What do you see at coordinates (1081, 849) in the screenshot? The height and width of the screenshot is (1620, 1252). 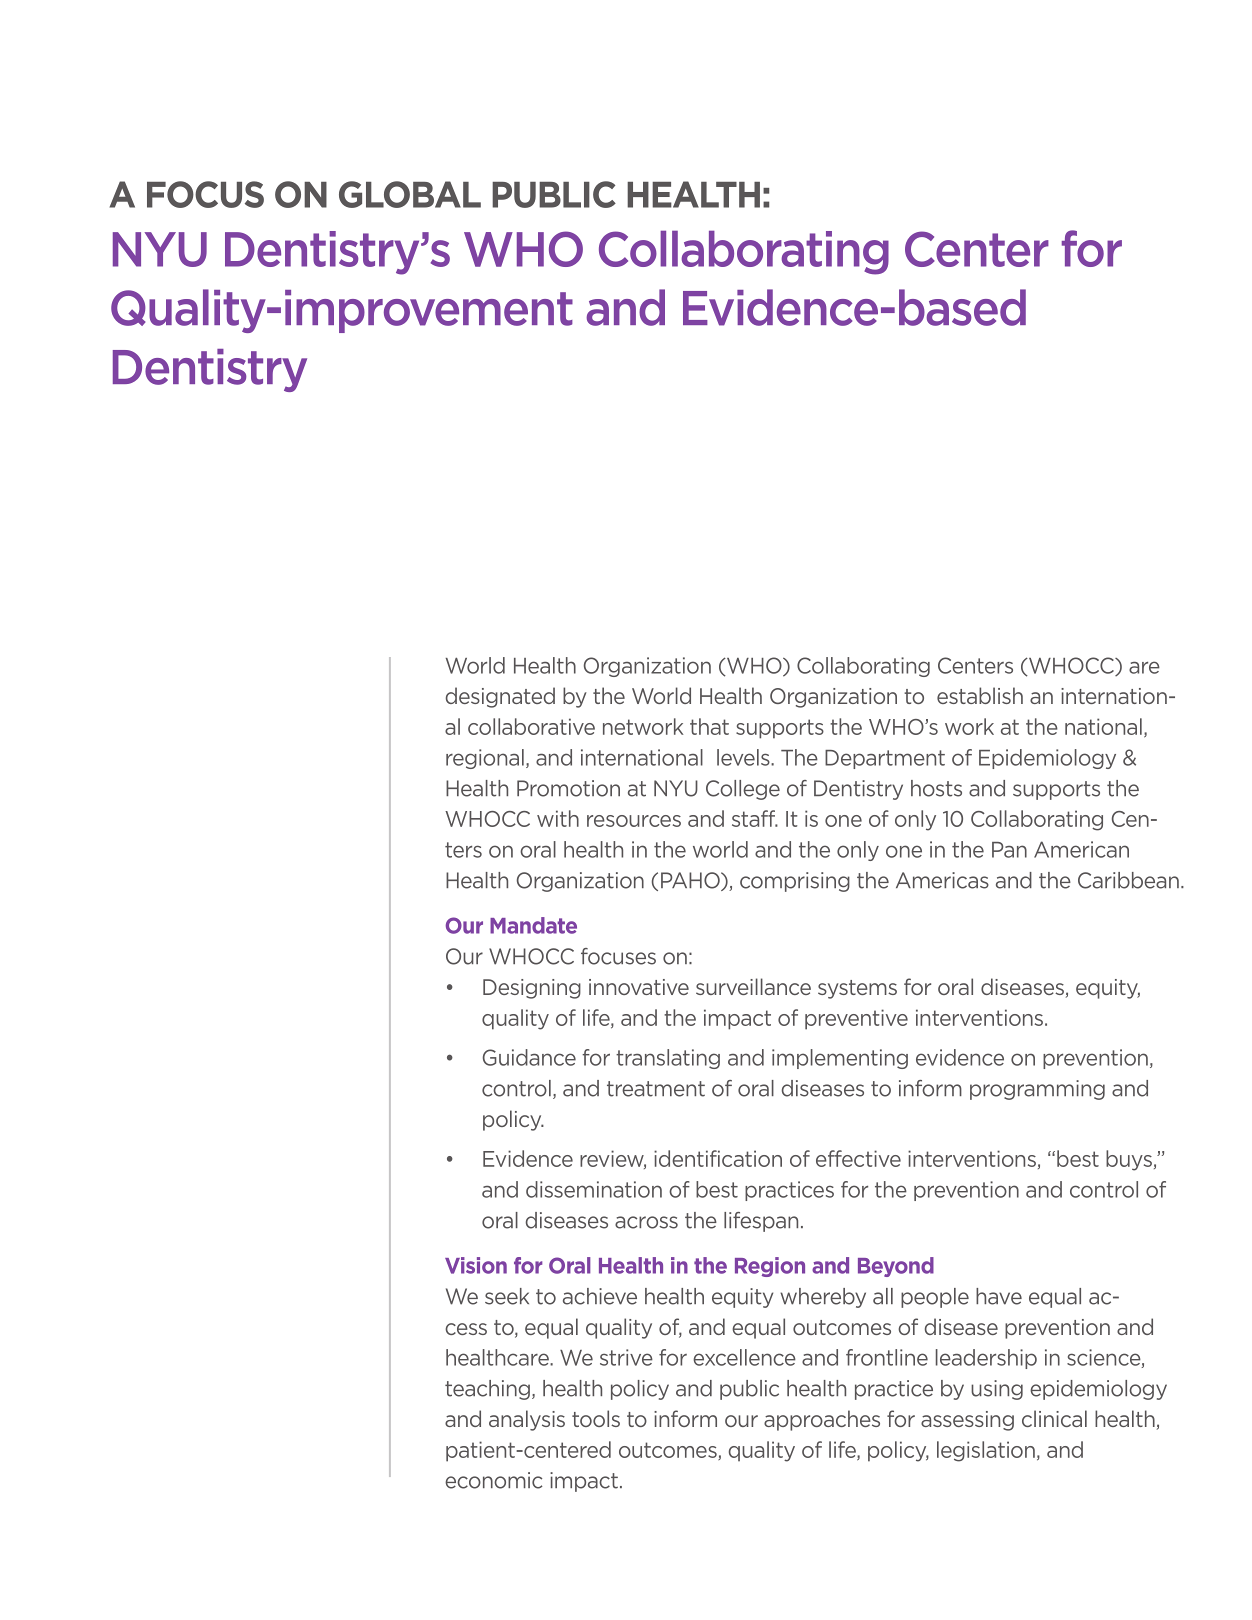 I see `American` at bounding box center [1081, 849].
